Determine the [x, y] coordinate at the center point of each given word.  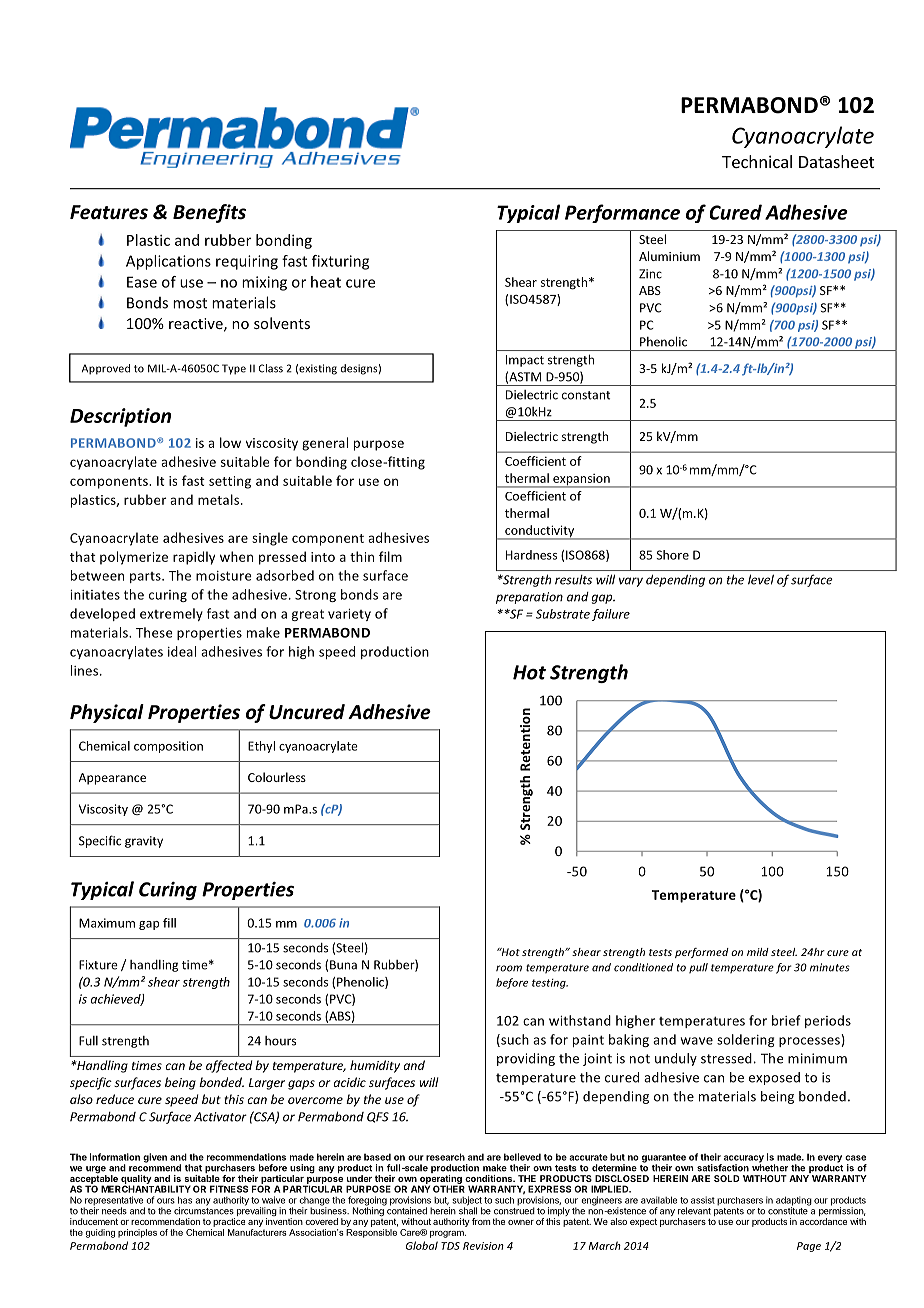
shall [468, 1210]
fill [169, 923]
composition [168, 747]
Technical [757, 161]
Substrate [563, 614]
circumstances [204, 1210]
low [230, 442]
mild [758, 952]
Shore [672, 555]
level [761, 579]
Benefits [209, 213]
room [509, 968]
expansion [581, 481]
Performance [622, 213]
